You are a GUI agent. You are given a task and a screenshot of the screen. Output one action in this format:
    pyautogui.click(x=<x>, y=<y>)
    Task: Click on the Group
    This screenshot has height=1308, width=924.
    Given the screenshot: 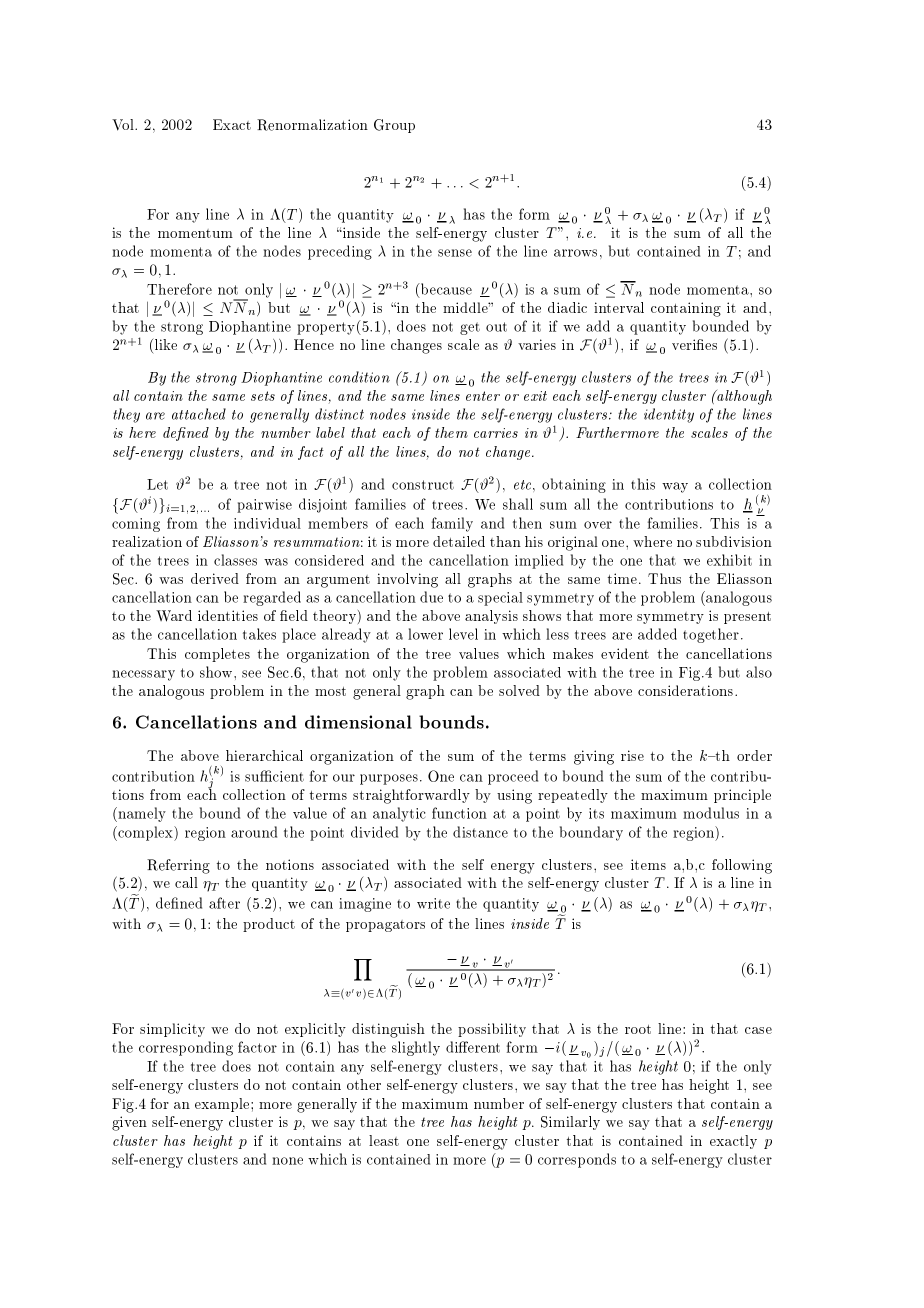 What is the action you would take?
    pyautogui.click(x=394, y=126)
